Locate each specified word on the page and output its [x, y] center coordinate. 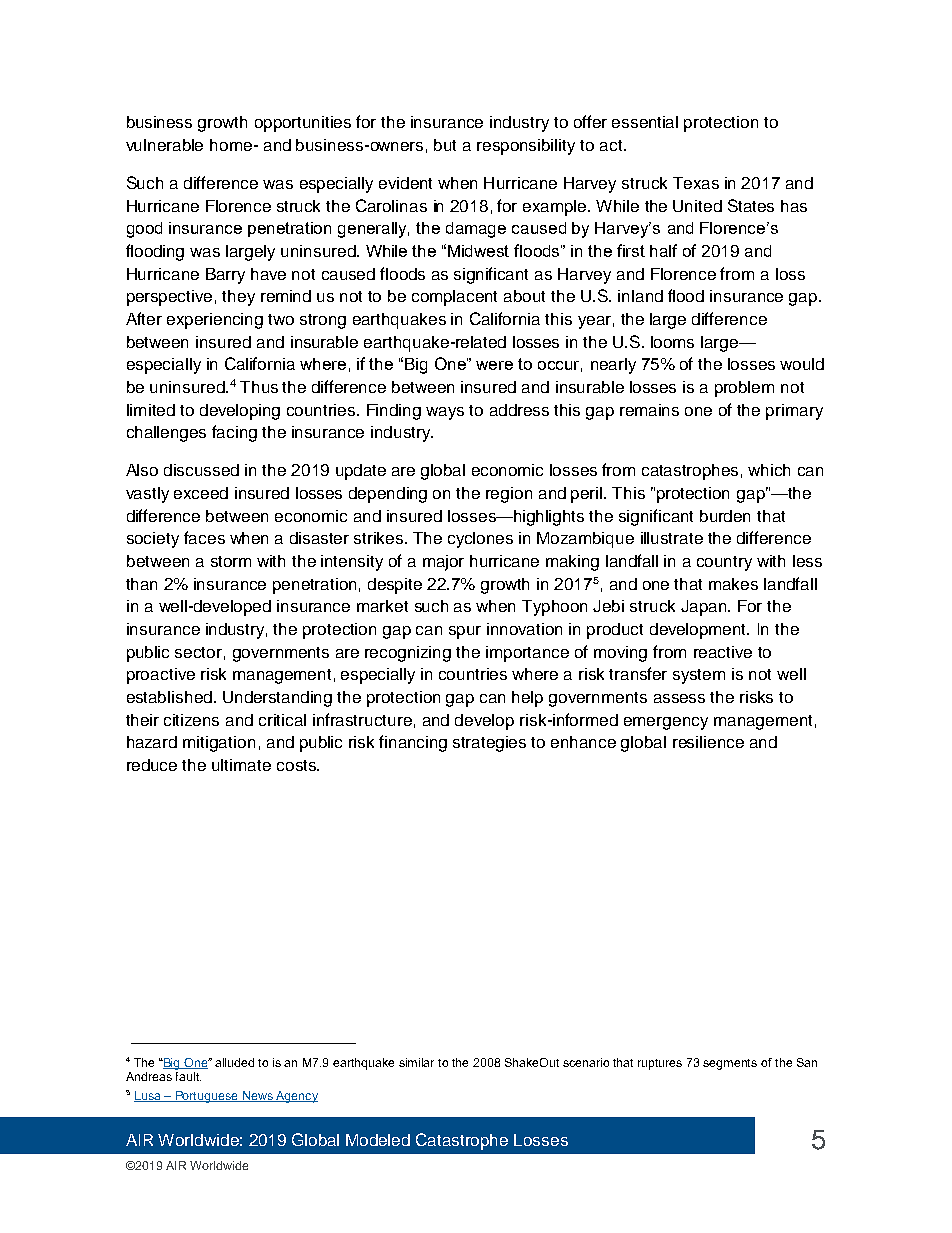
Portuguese [206, 1097]
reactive [723, 652]
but [445, 145]
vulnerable [164, 145]
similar [416, 1062]
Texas [696, 183]
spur [465, 632]
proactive [161, 676]
